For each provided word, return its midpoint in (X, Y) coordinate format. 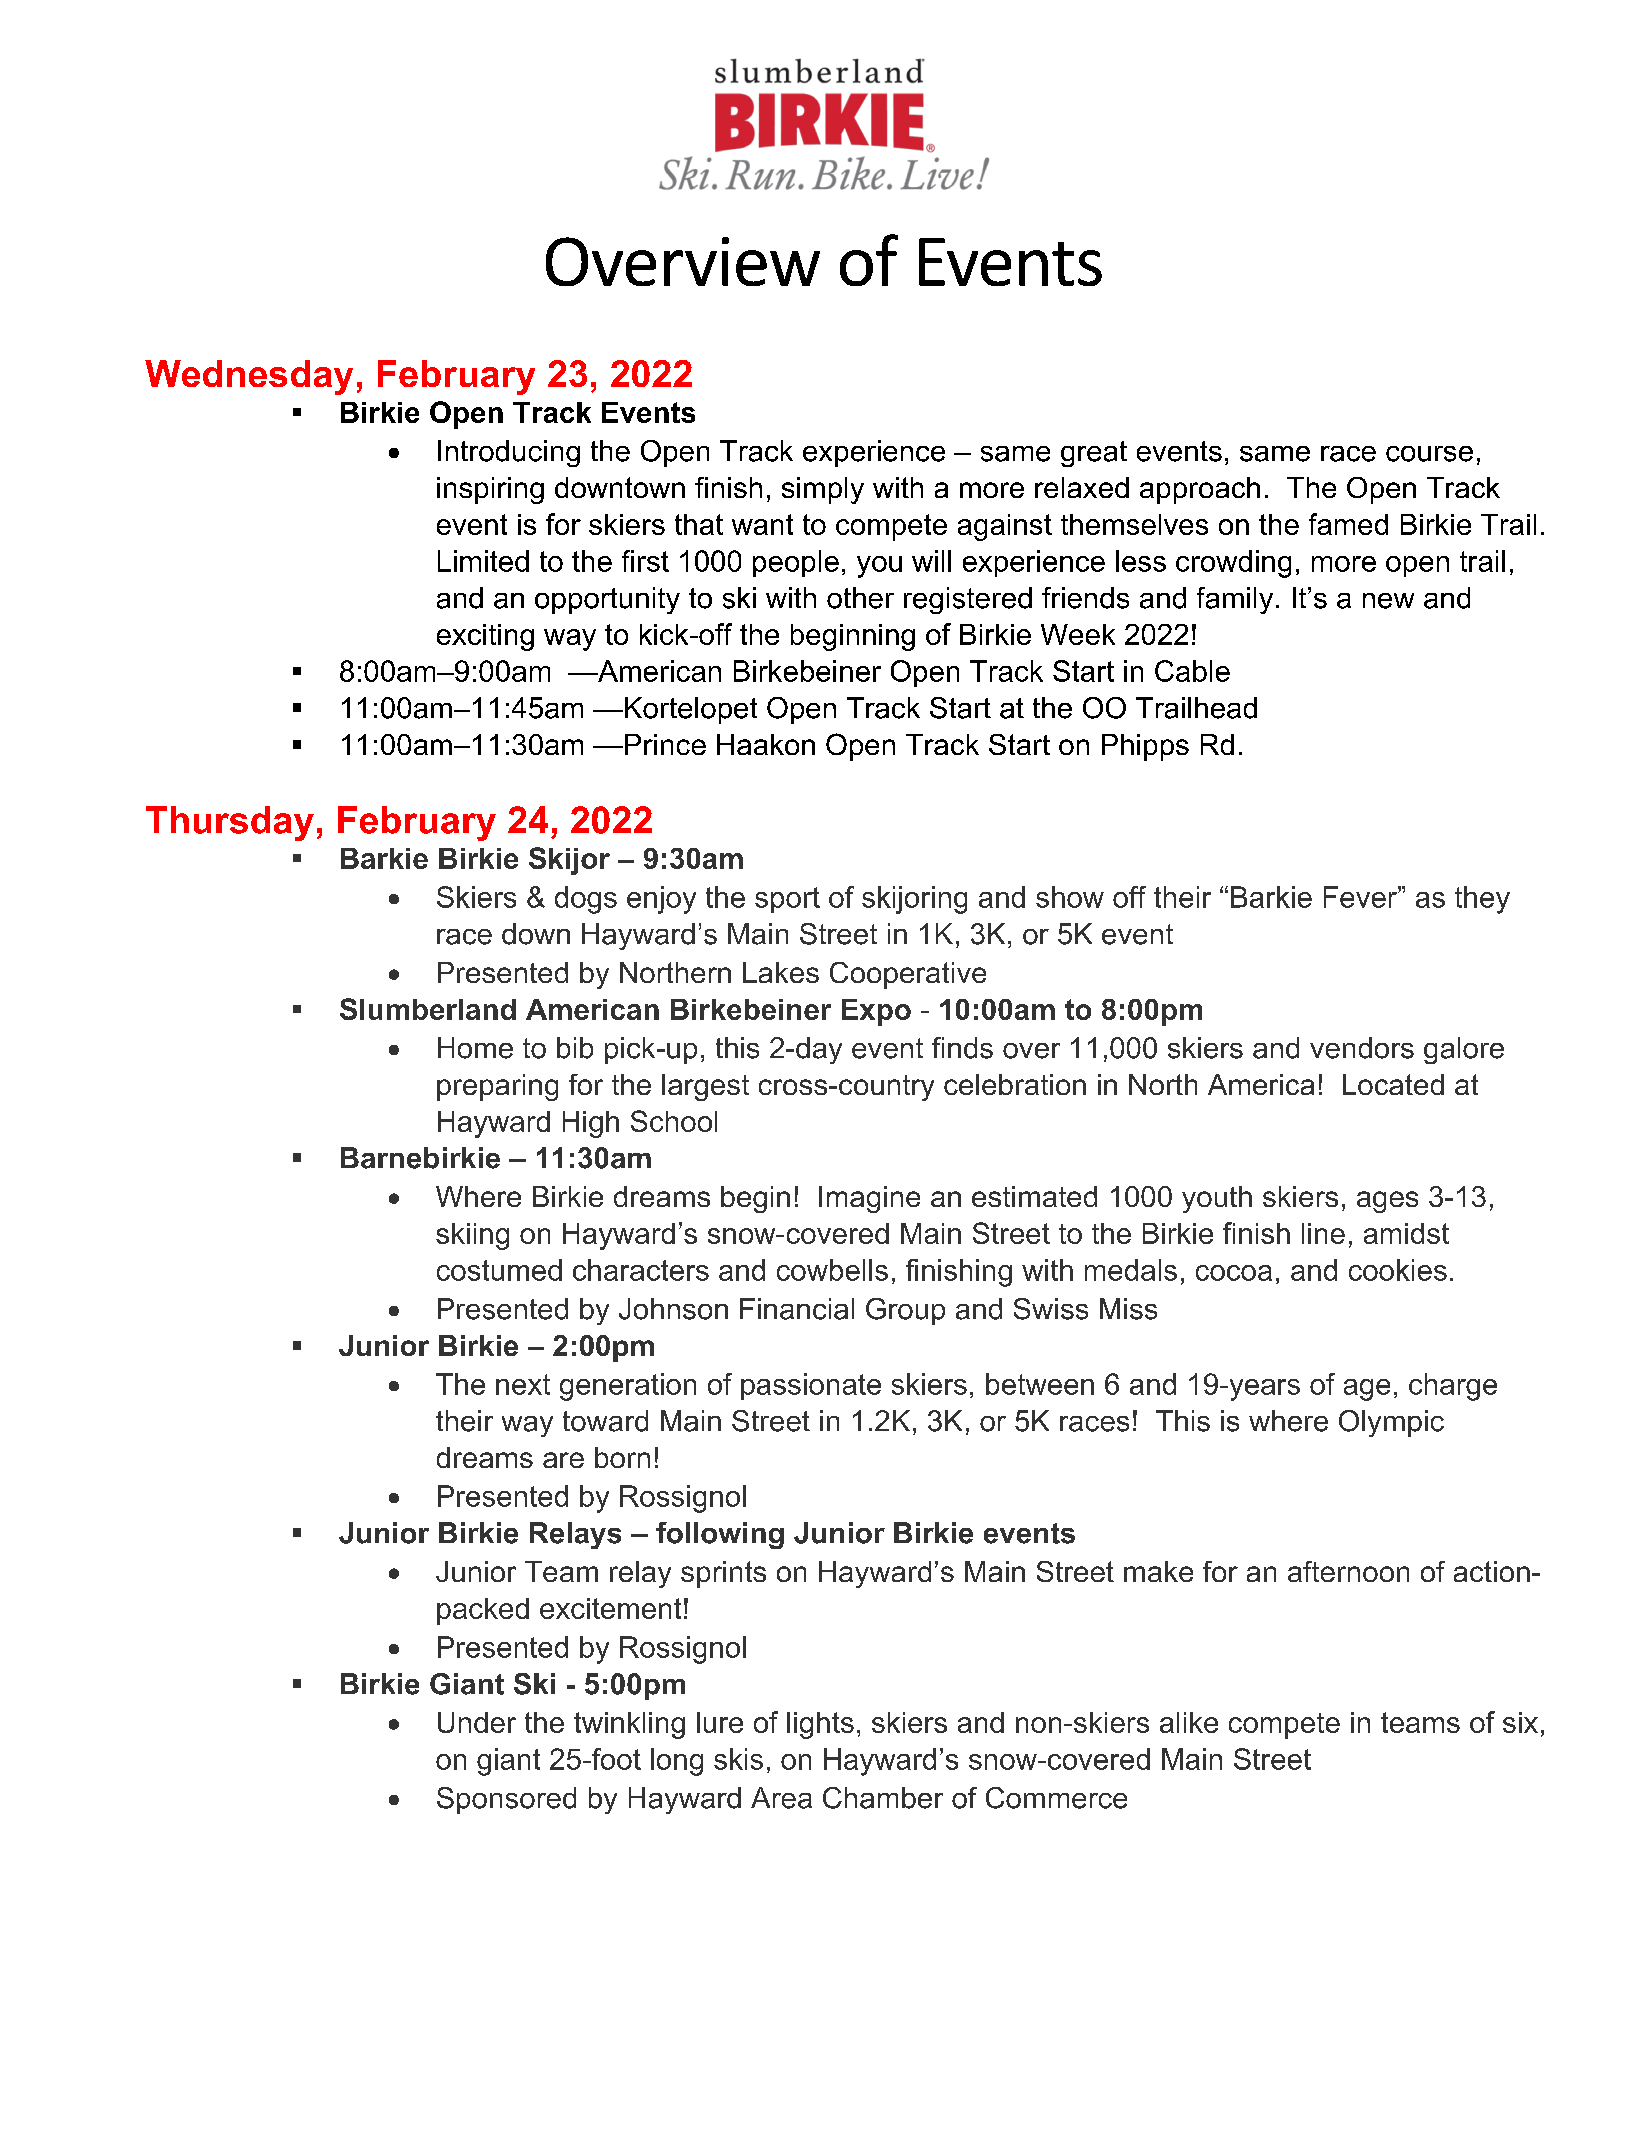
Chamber (883, 1798)
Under (477, 1722)
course (1429, 454)
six (1520, 1722)
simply (823, 490)
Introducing (509, 453)
